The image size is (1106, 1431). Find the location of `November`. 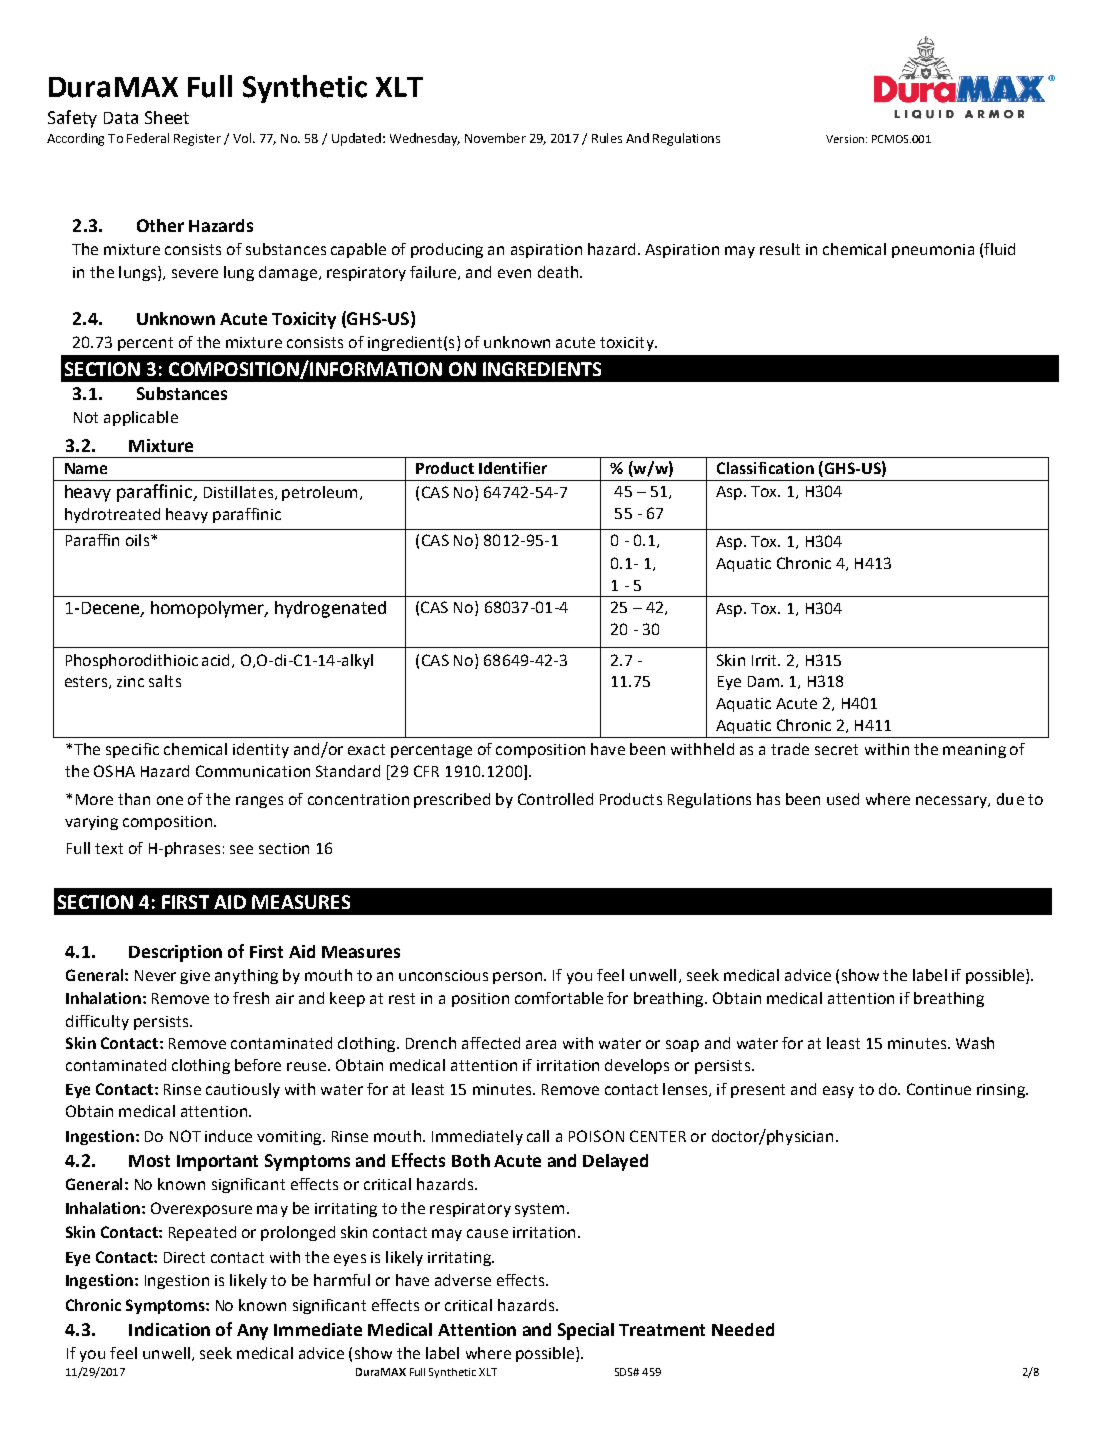

November is located at coordinates (495, 138).
